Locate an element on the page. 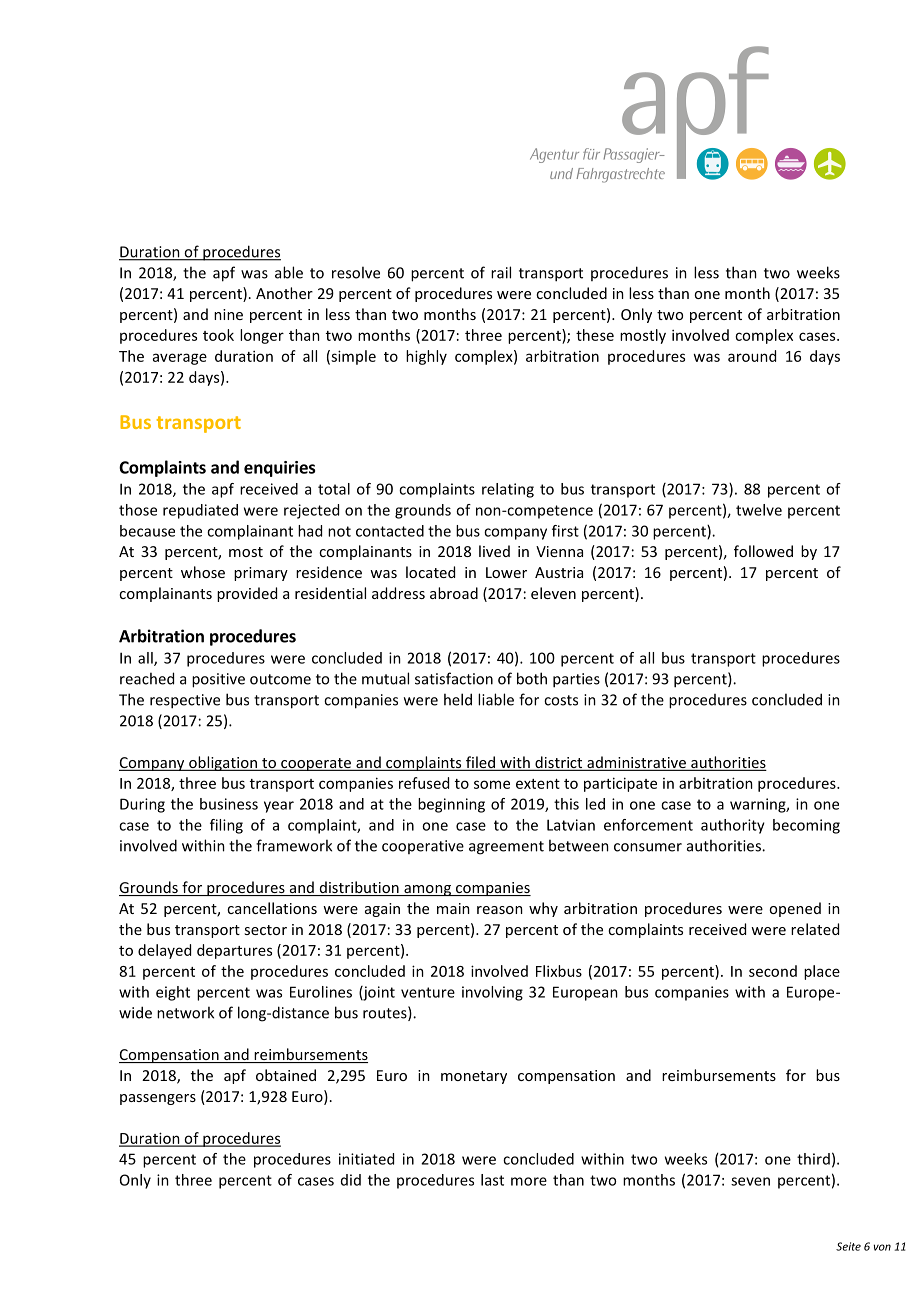 The image size is (924, 1309). more is located at coordinates (529, 1181).
